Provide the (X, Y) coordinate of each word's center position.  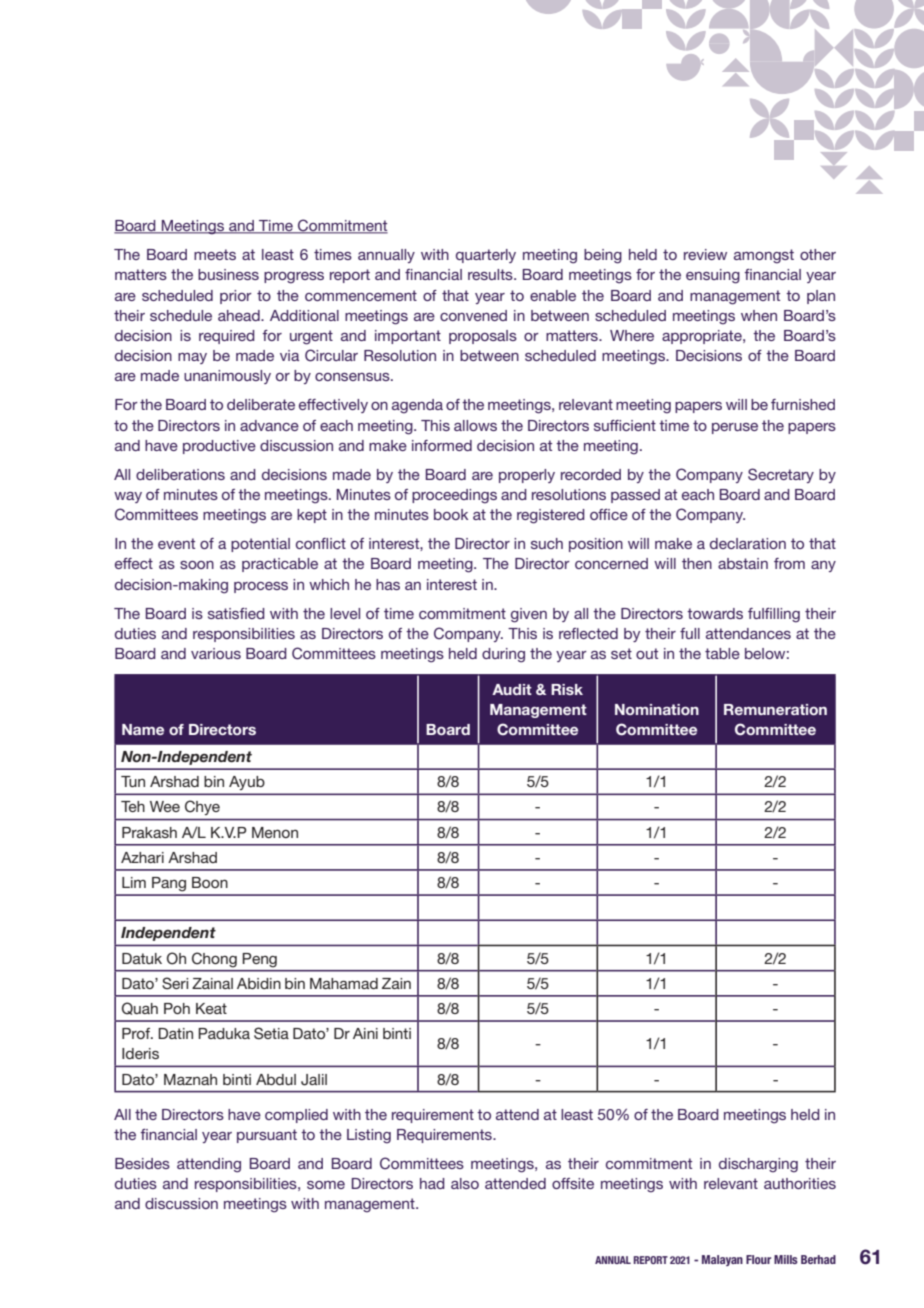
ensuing (713, 276)
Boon (210, 882)
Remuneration (775, 709)
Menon (275, 832)
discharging (758, 1165)
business (228, 274)
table (722, 653)
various (216, 653)
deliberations (180, 474)
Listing (369, 1136)
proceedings (454, 496)
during (503, 655)
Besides (142, 1163)
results (491, 274)
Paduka (224, 1033)
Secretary (781, 475)
